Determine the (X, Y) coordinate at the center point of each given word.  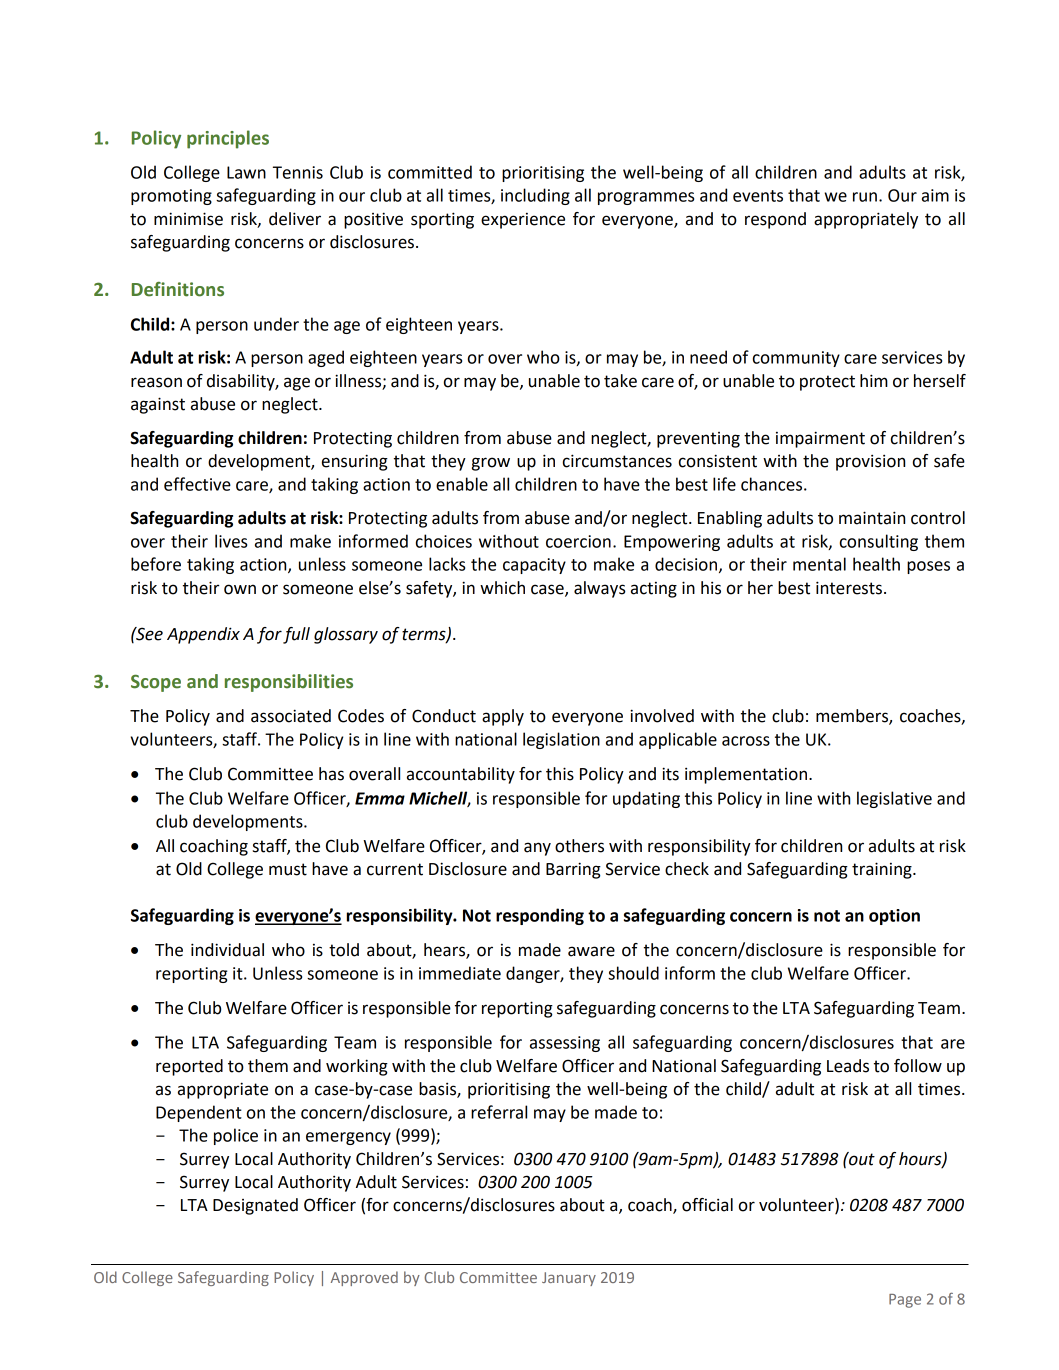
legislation (561, 740)
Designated (255, 1206)
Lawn (246, 172)
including (535, 196)
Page (905, 1301)
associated (291, 716)
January (569, 1279)
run (865, 197)
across (746, 741)
